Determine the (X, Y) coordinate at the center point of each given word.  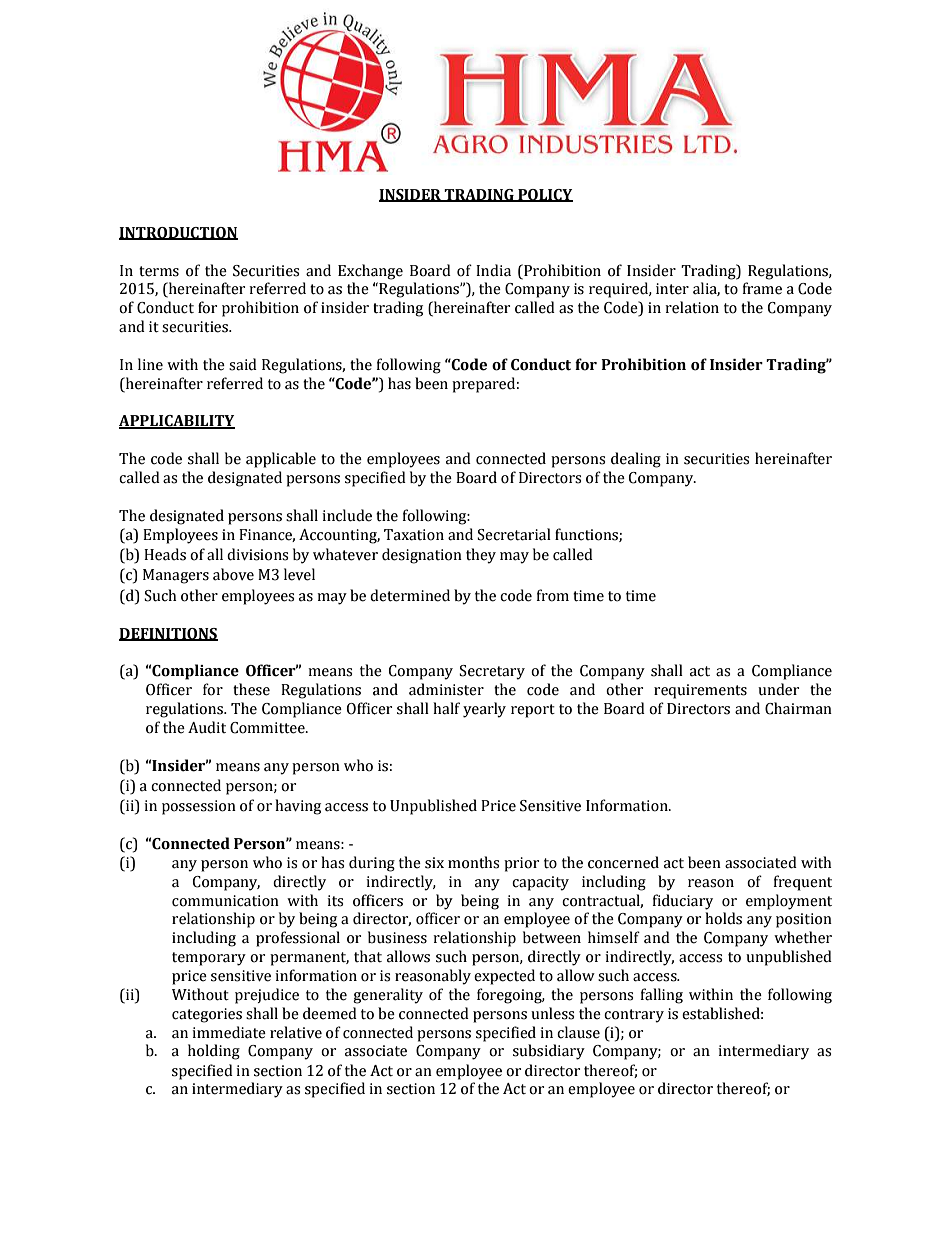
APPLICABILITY (177, 422)
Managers (176, 576)
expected (504, 977)
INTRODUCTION (178, 233)
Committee (268, 728)
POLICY (544, 195)
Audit (207, 727)
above (233, 574)
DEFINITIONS (168, 634)
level (299, 574)
